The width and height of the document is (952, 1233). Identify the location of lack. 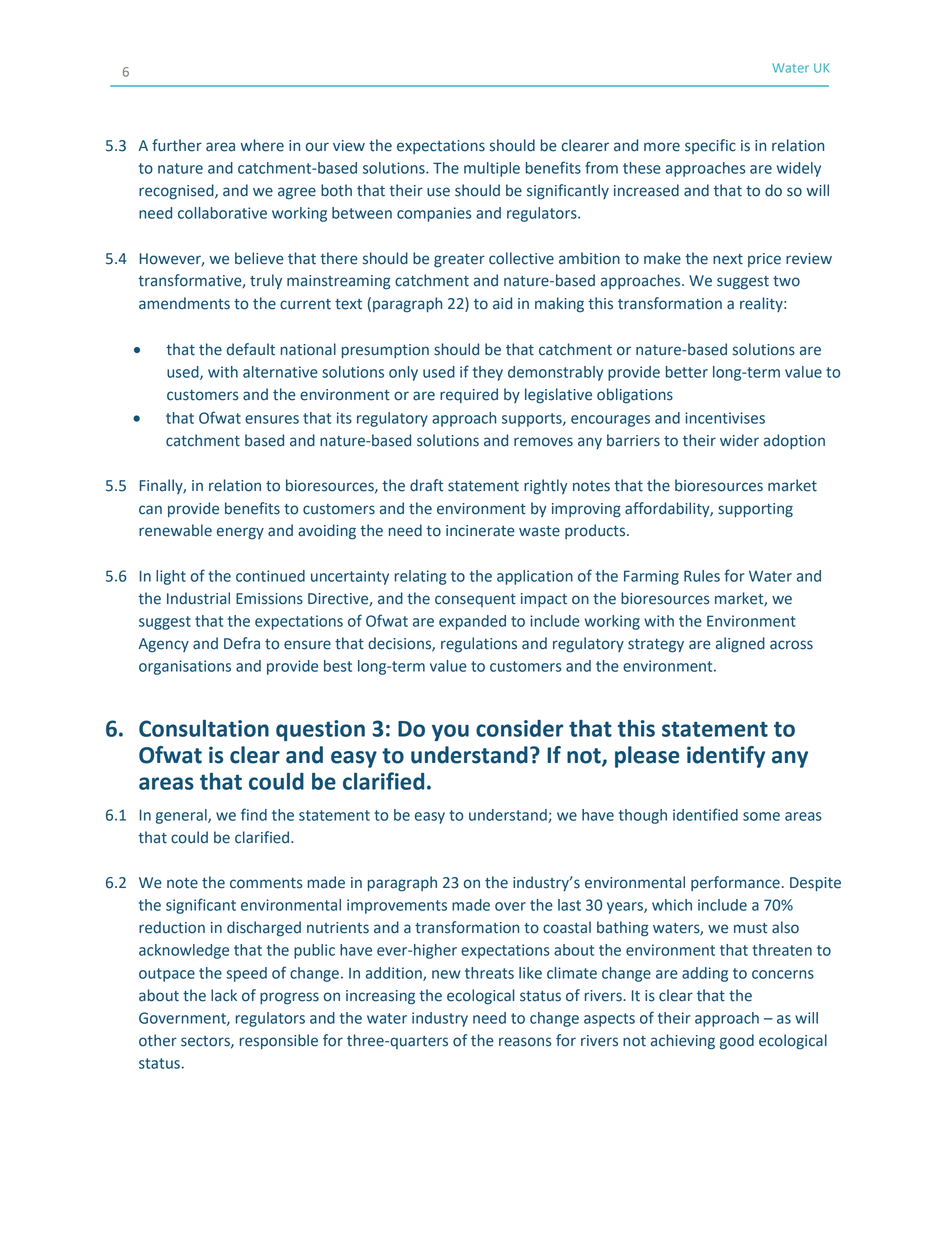
(224, 995).
